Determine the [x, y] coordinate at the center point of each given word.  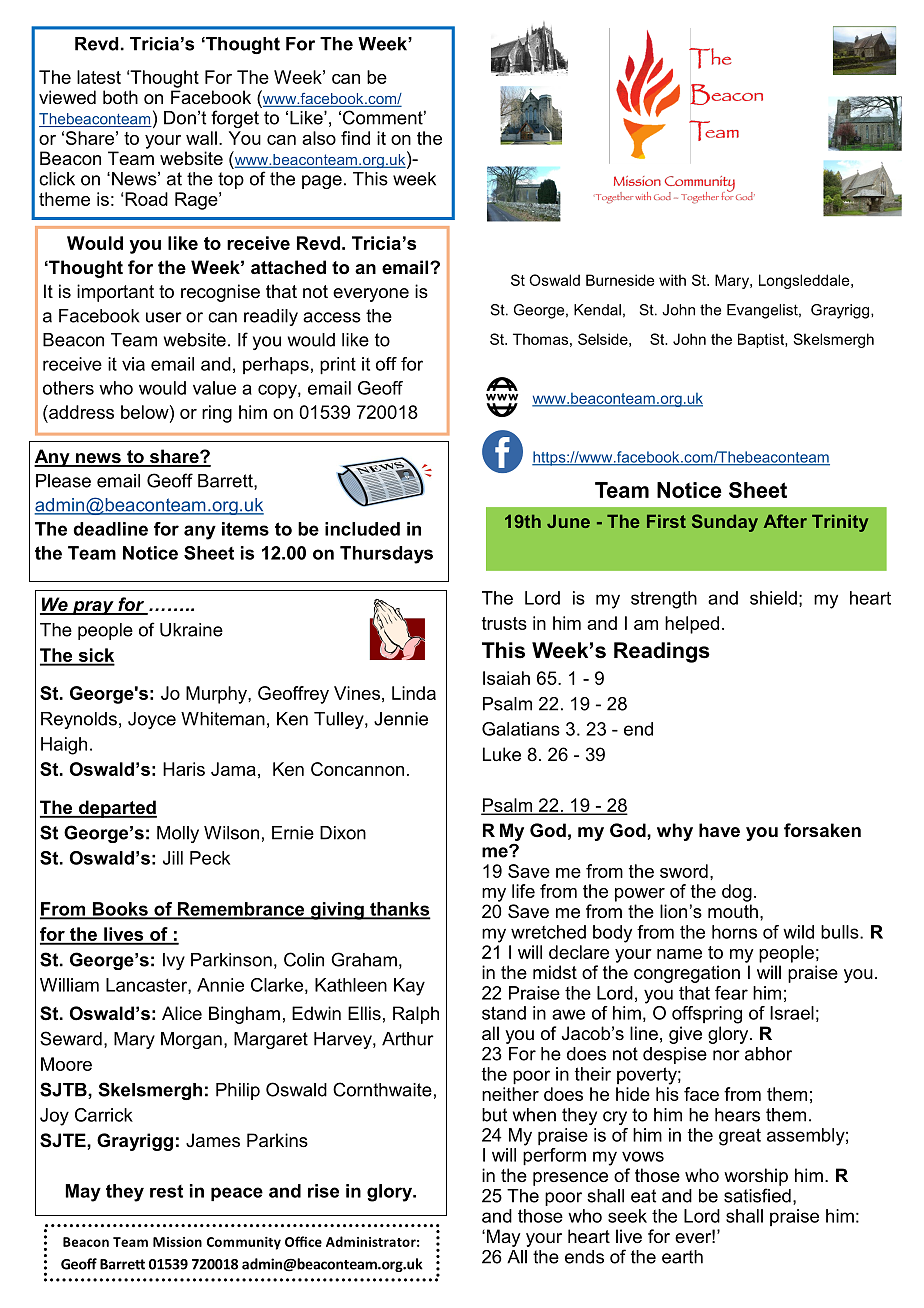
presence [570, 1179]
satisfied [757, 1195]
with [672, 280]
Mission [177, 1242]
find [355, 138]
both [120, 97]
